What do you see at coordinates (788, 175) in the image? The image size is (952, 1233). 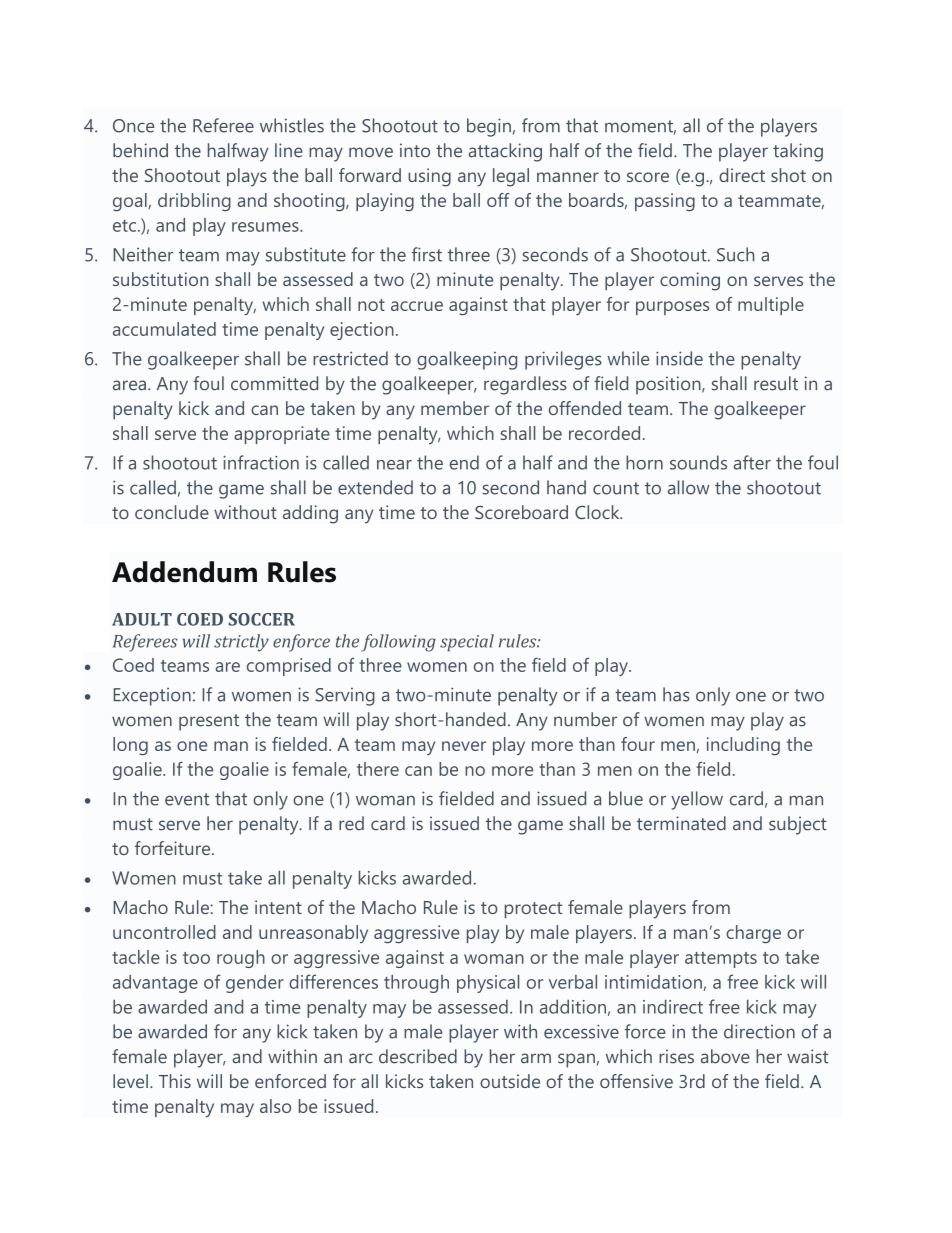 I see `shot` at bounding box center [788, 175].
